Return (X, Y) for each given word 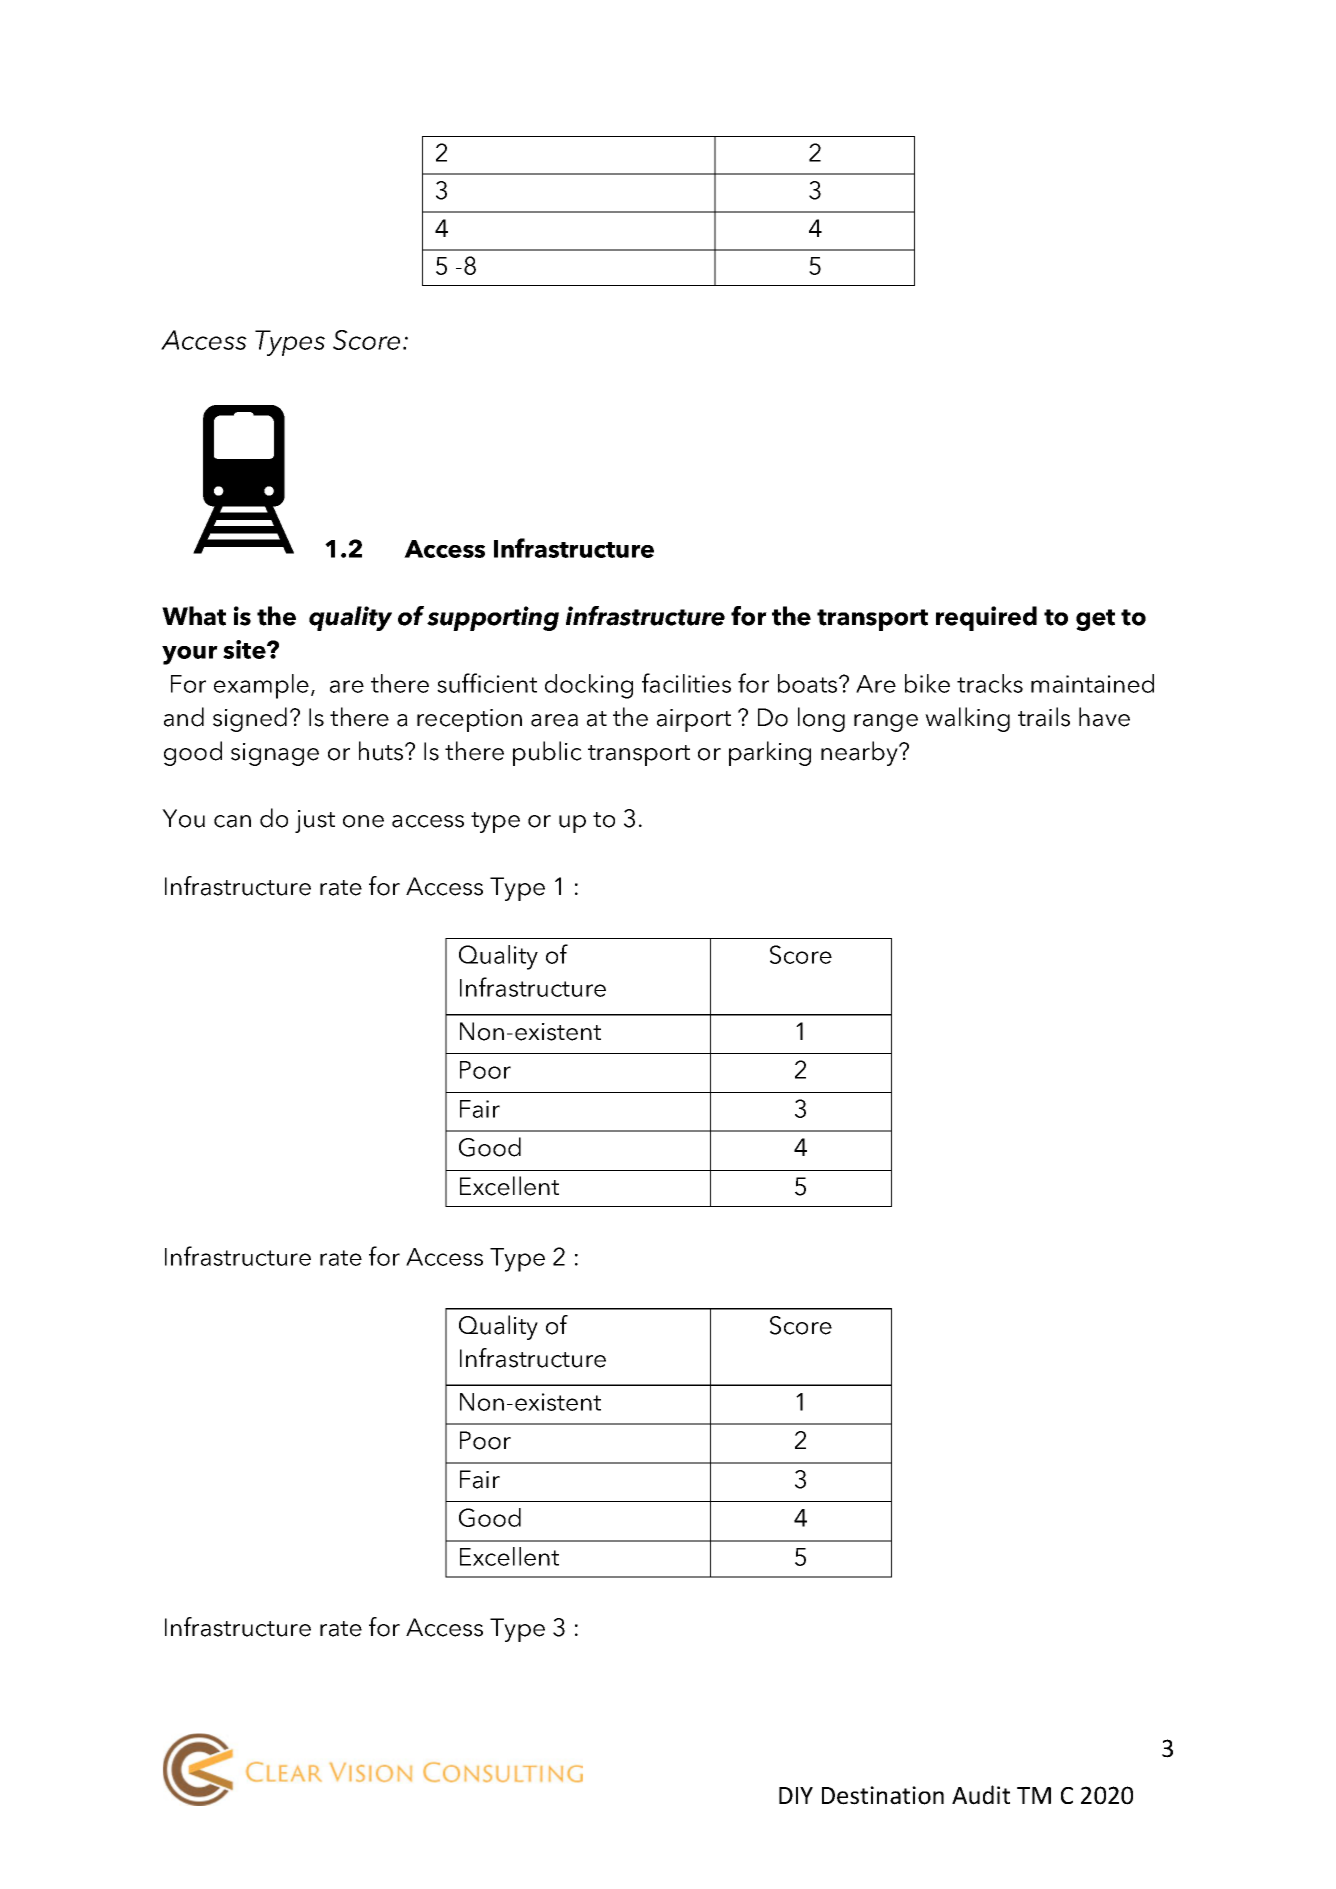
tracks (990, 683)
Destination (883, 1795)
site (245, 649)
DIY (796, 1795)
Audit (981, 1795)
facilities (686, 683)
